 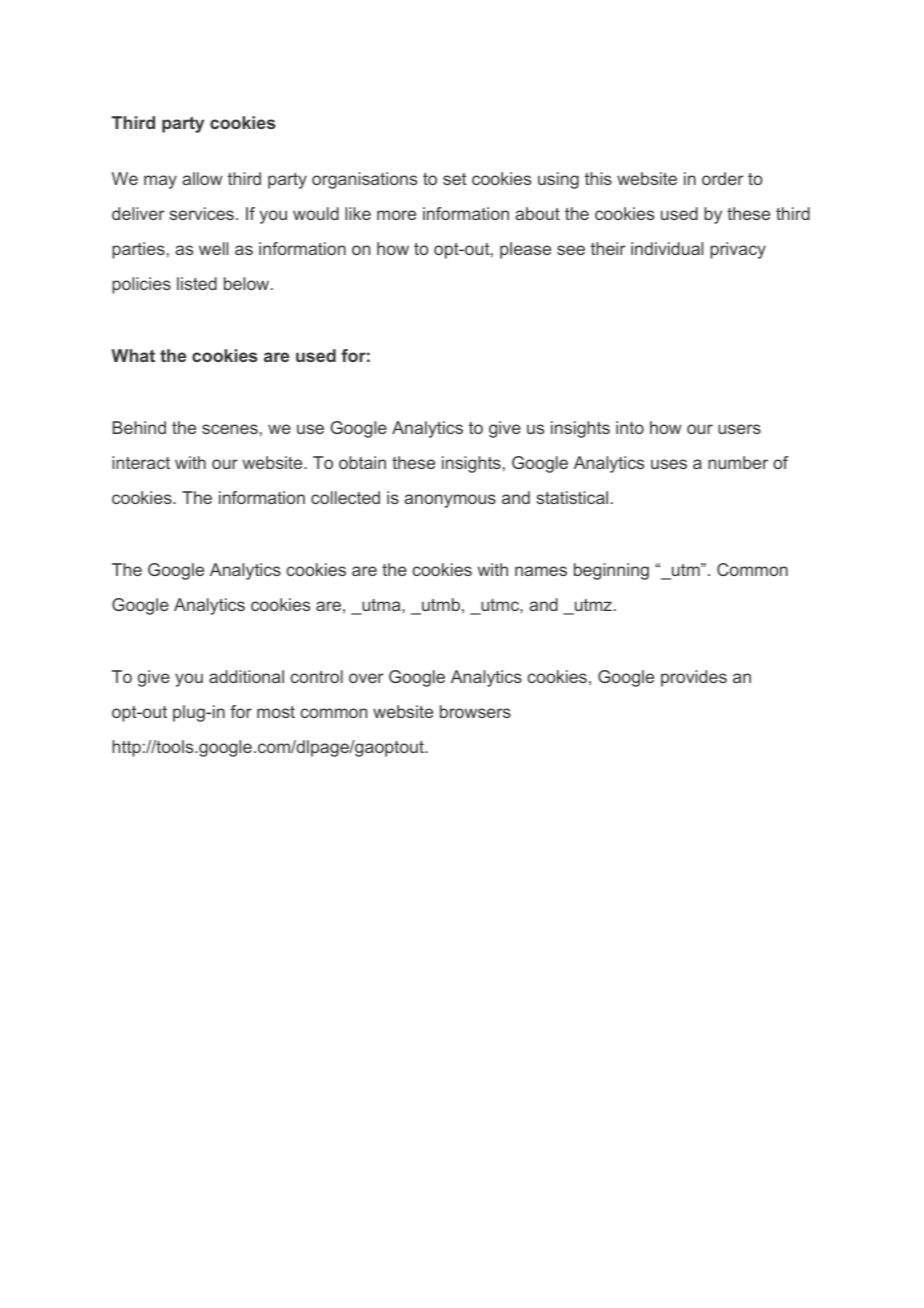 I want to click on browsers, so click(x=475, y=711).
